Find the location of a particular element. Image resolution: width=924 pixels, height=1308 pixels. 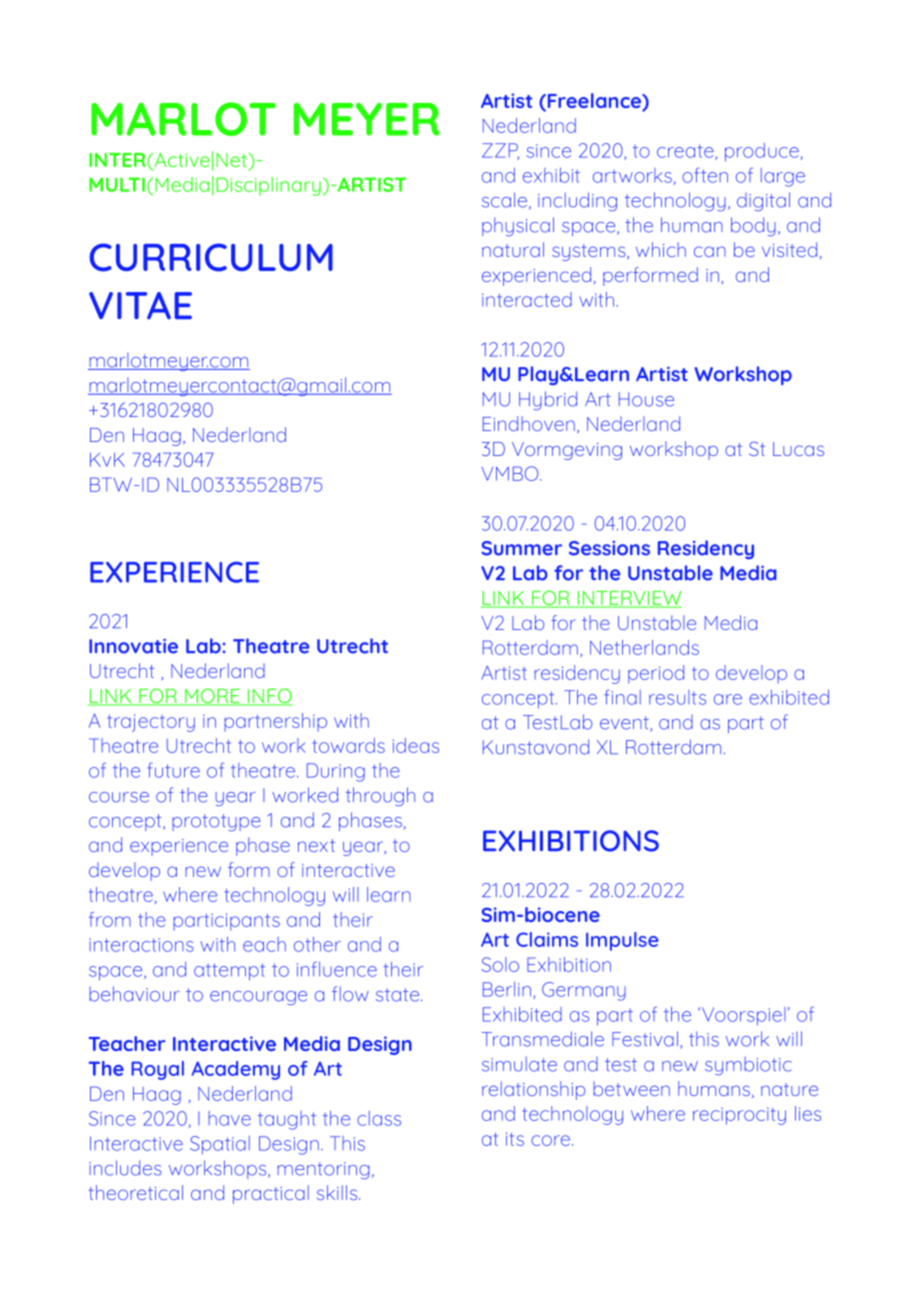

often is located at coordinates (705, 175).
